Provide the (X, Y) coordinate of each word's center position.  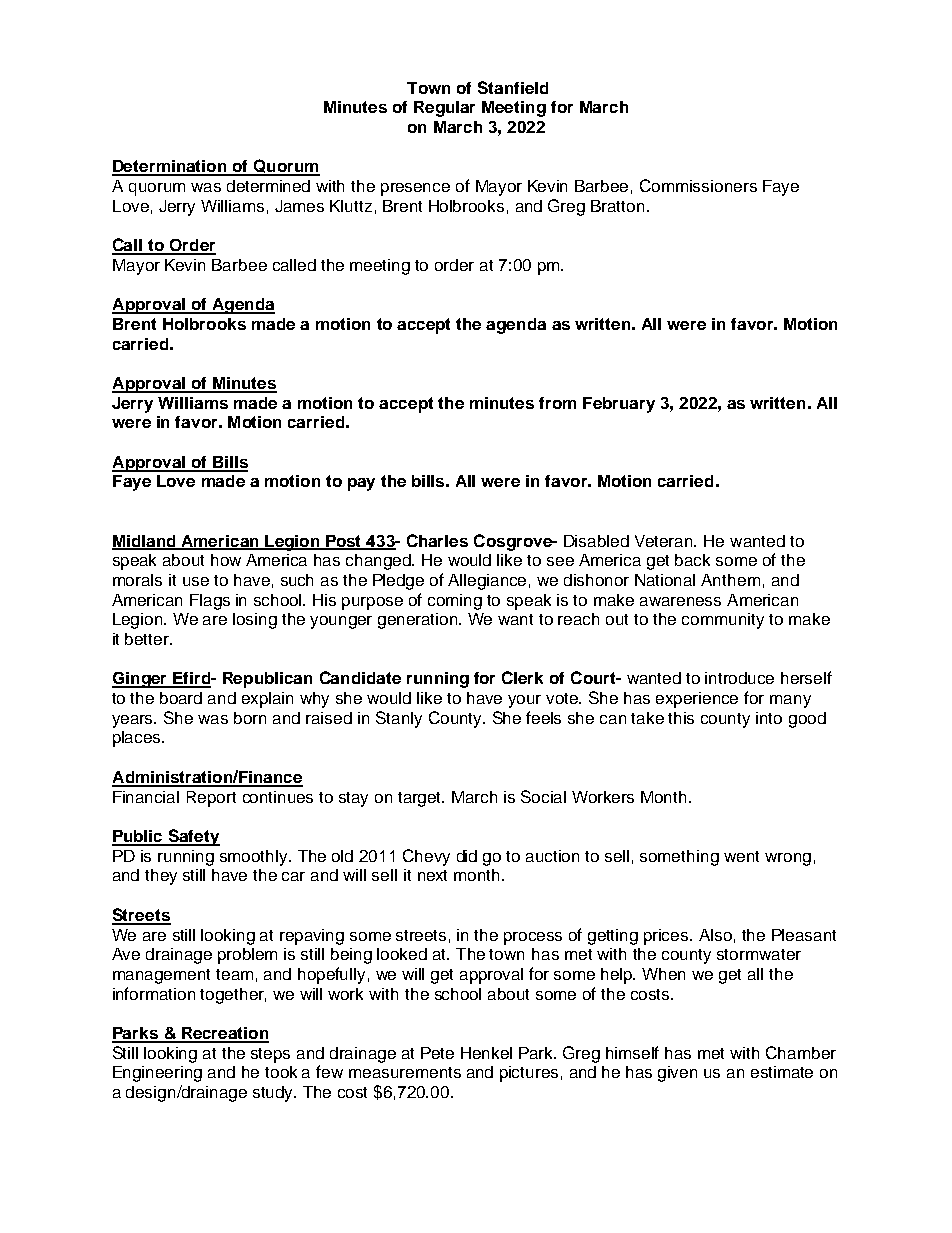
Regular (444, 109)
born (250, 718)
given (677, 1074)
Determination (170, 167)
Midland (145, 542)
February (619, 405)
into (769, 718)
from (557, 403)
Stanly (399, 719)
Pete (437, 1053)
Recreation (224, 1034)
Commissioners (698, 185)
